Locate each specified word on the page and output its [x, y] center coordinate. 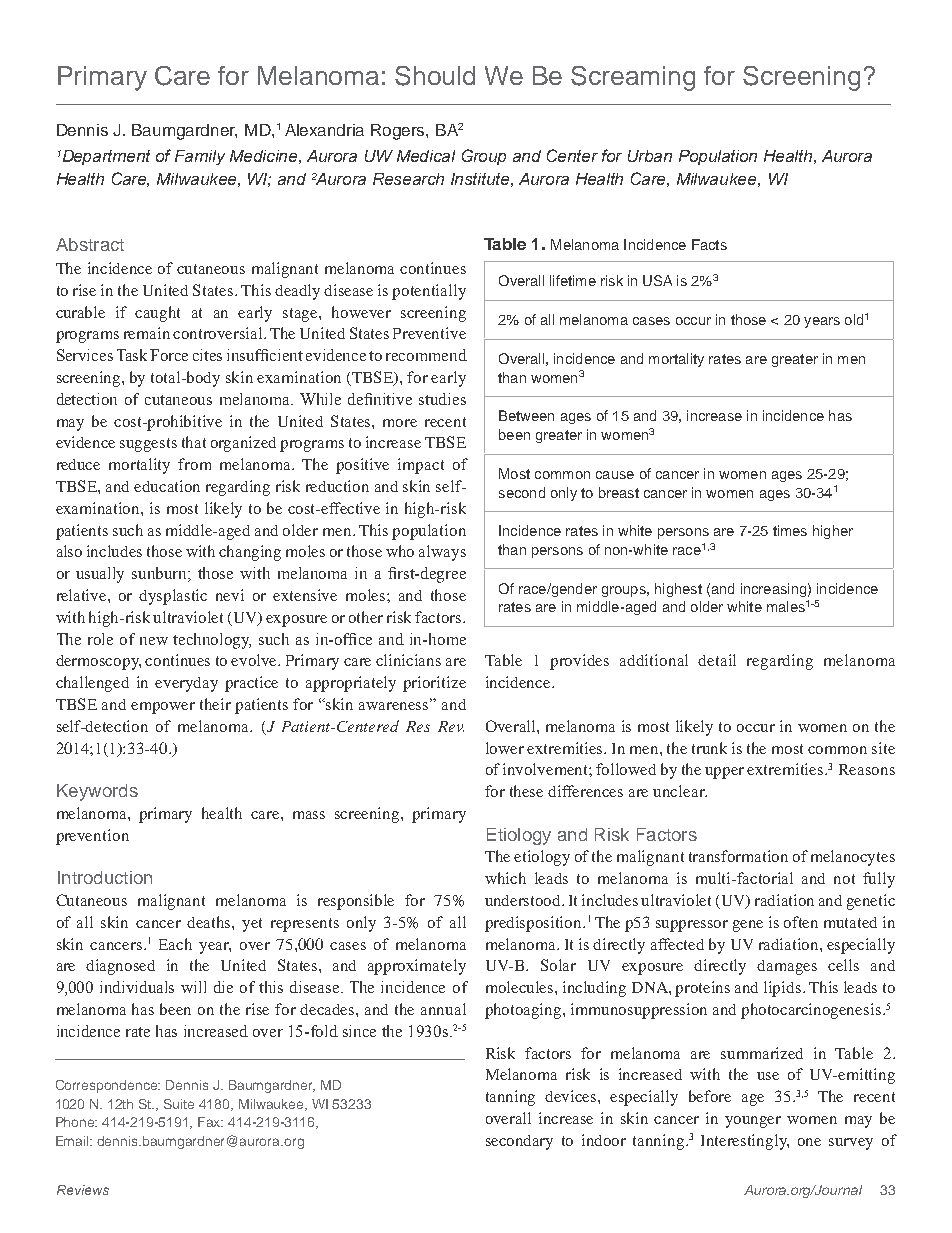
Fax [210, 1122]
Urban [650, 156]
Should [435, 76]
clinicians [408, 660]
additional [654, 660]
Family [200, 157]
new [154, 641]
